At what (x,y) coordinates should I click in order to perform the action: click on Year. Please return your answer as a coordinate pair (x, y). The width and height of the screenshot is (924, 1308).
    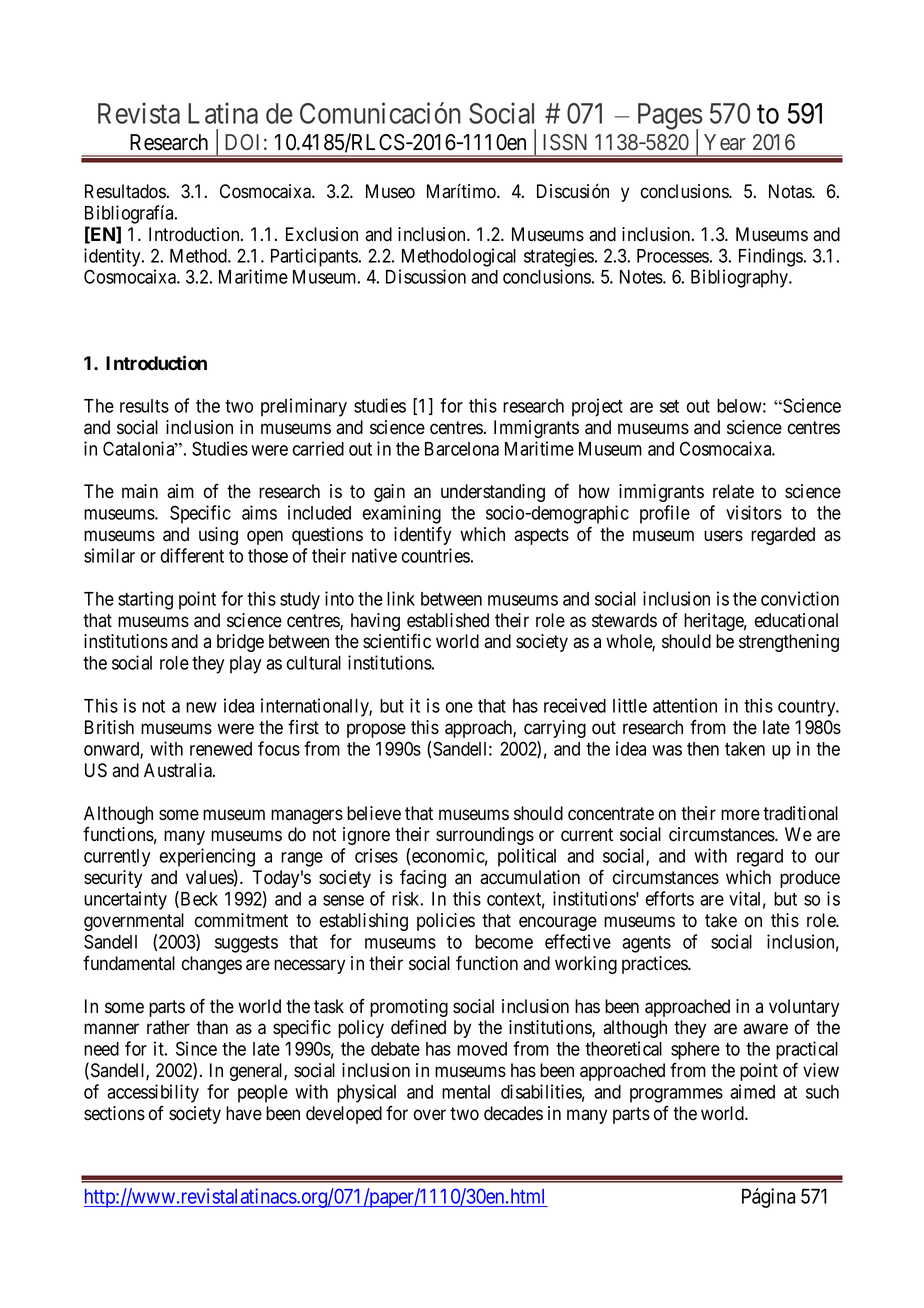
    Looking at the image, I should click on (725, 142).
